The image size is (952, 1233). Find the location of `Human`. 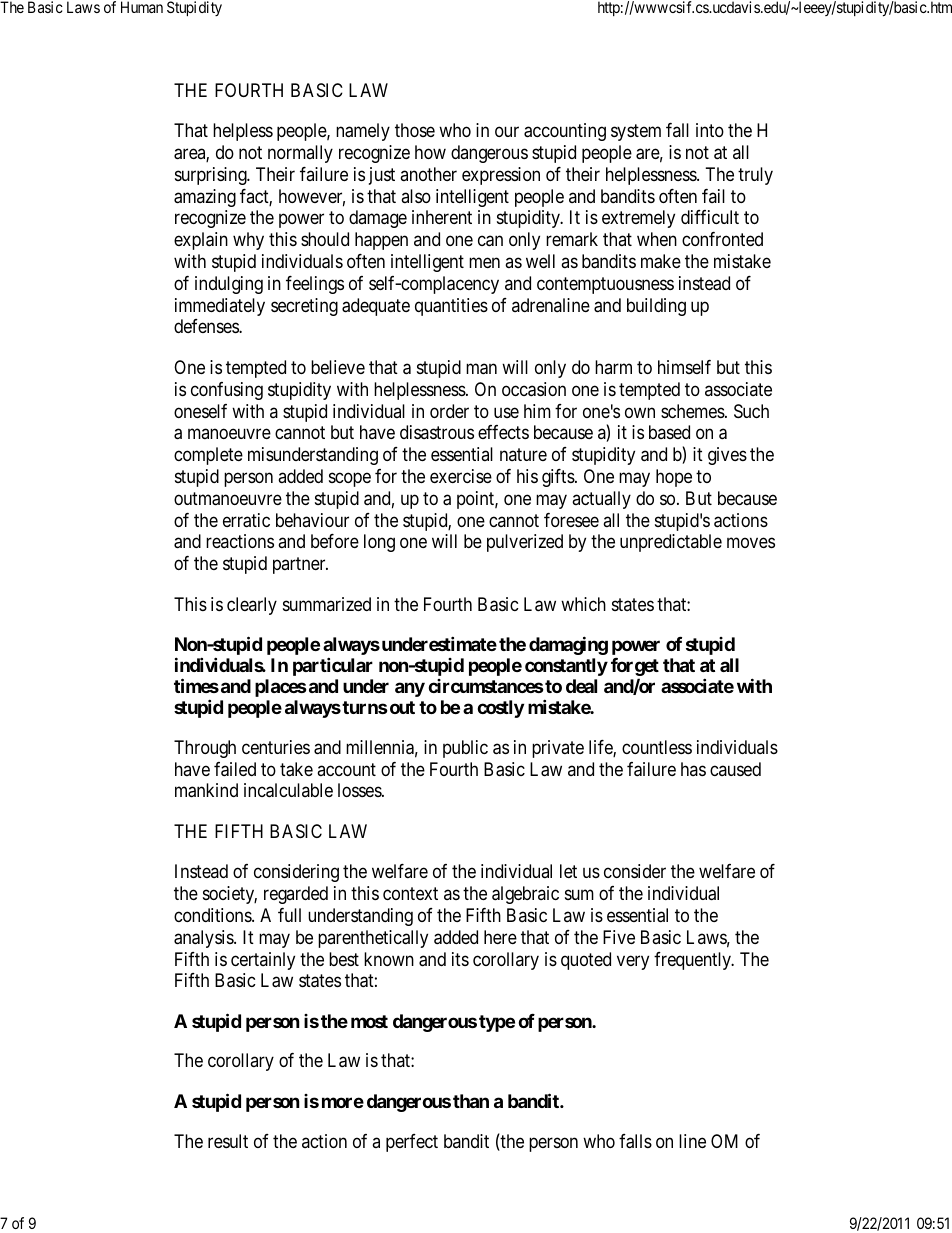

Human is located at coordinates (142, 7).
